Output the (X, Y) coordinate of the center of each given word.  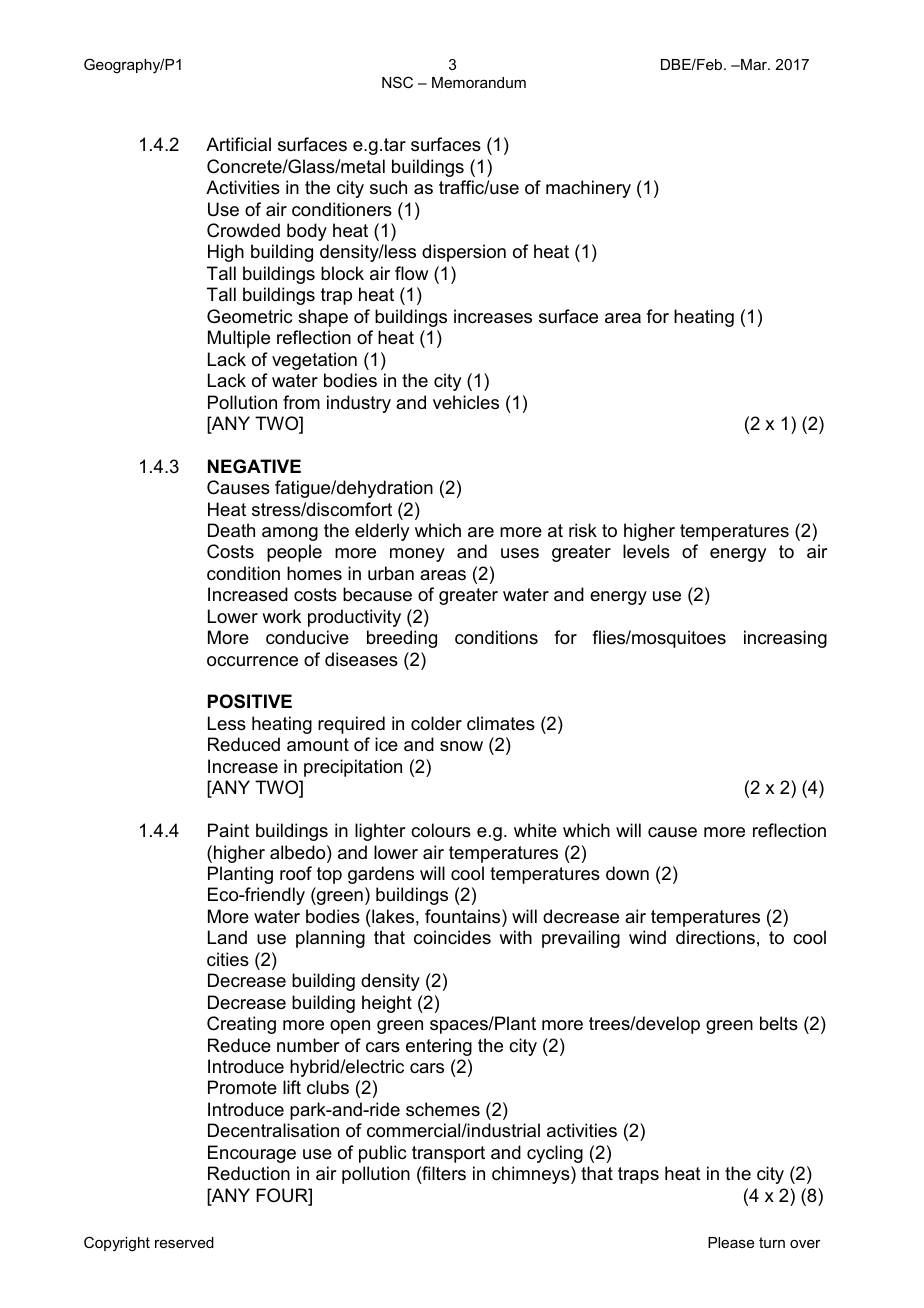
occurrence (252, 661)
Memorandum (479, 82)
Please (731, 1242)
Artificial (238, 144)
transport (448, 1154)
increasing (785, 639)
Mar (754, 64)
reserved (184, 1242)
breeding (402, 639)
